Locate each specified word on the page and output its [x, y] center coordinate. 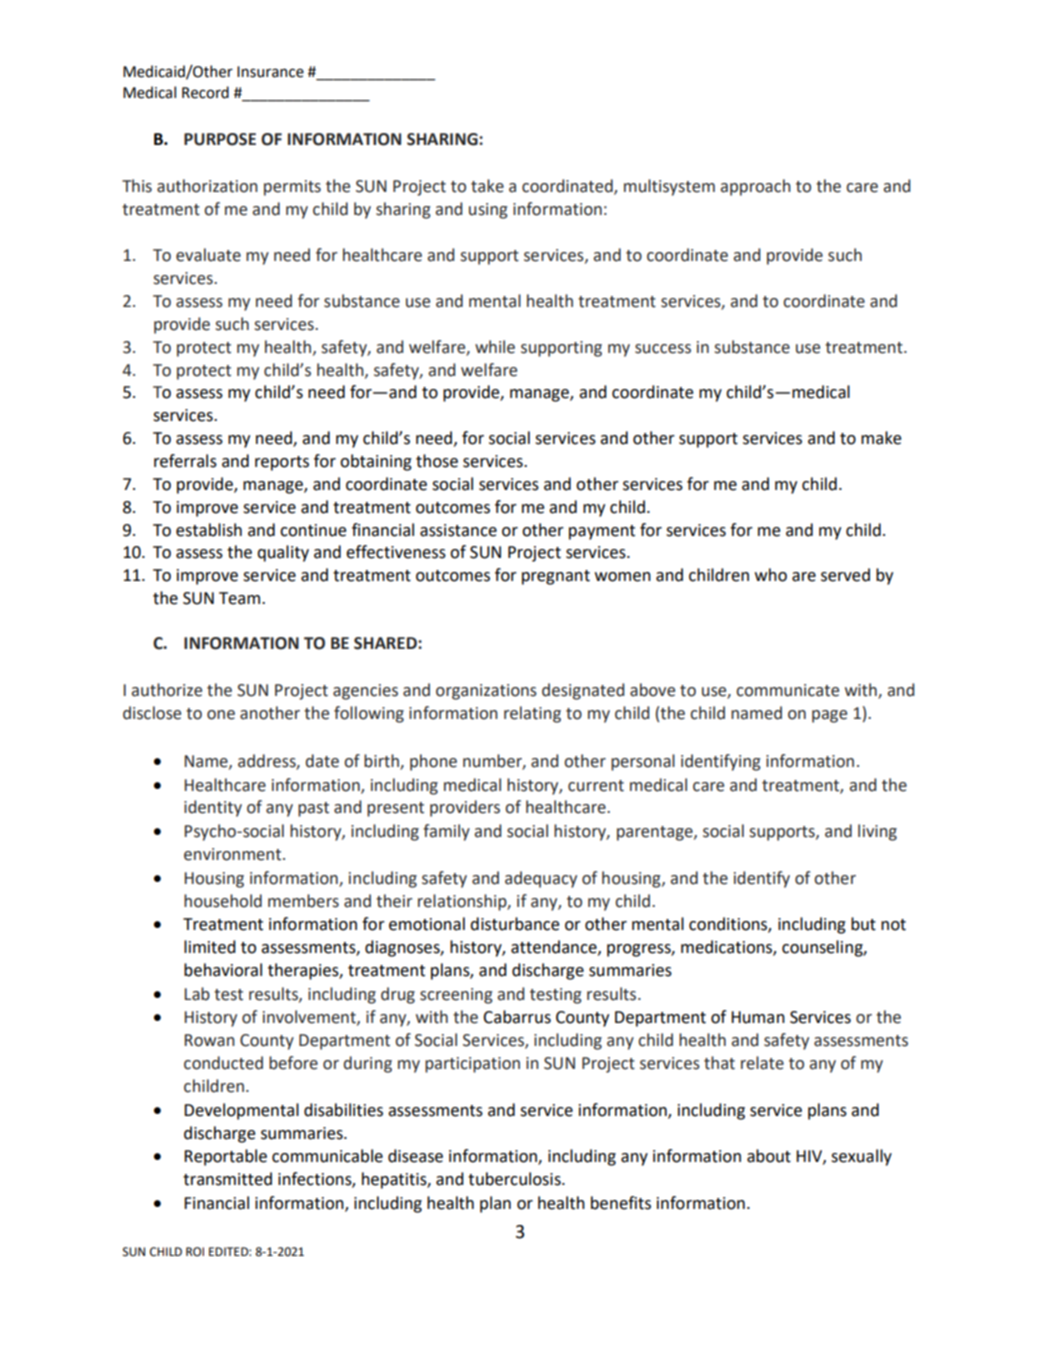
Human [758, 1017]
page [829, 716]
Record [205, 92]
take [487, 186]
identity [213, 808]
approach [755, 187]
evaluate [208, 255]
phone [433, 762]
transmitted [227, 1179]
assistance [458, 530]
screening [456, 996]
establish [209, 530]
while [495, 347]
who [771, 575]
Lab [197, 994]
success [663, 349]
